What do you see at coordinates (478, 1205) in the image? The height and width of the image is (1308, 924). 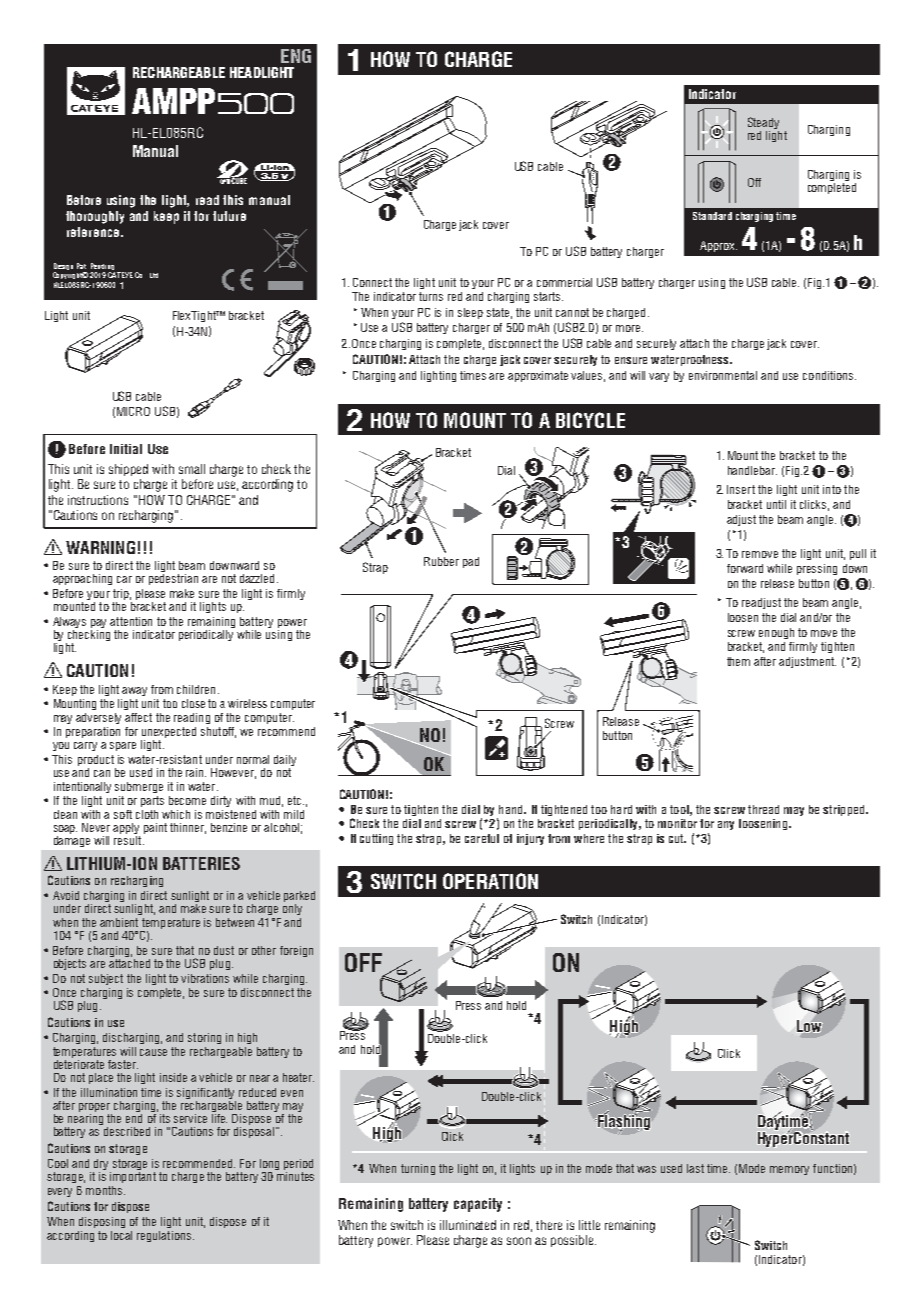 I see `capacity` at bounding box center [478, 1205].
